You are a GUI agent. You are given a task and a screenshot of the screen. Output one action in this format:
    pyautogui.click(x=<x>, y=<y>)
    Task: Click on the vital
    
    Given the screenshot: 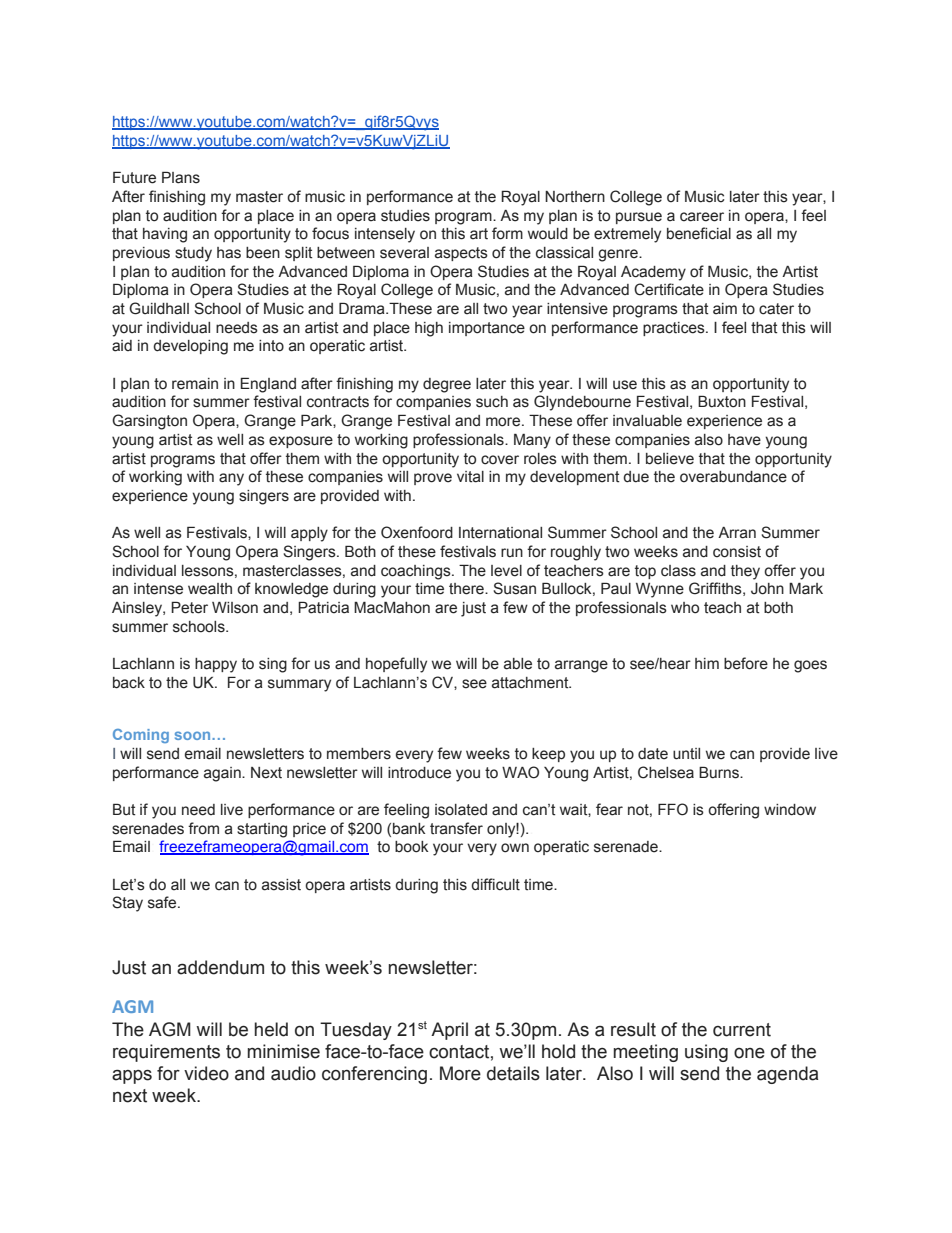 What is the action you would take?
    pyautogui.click(x=470, y=477)
